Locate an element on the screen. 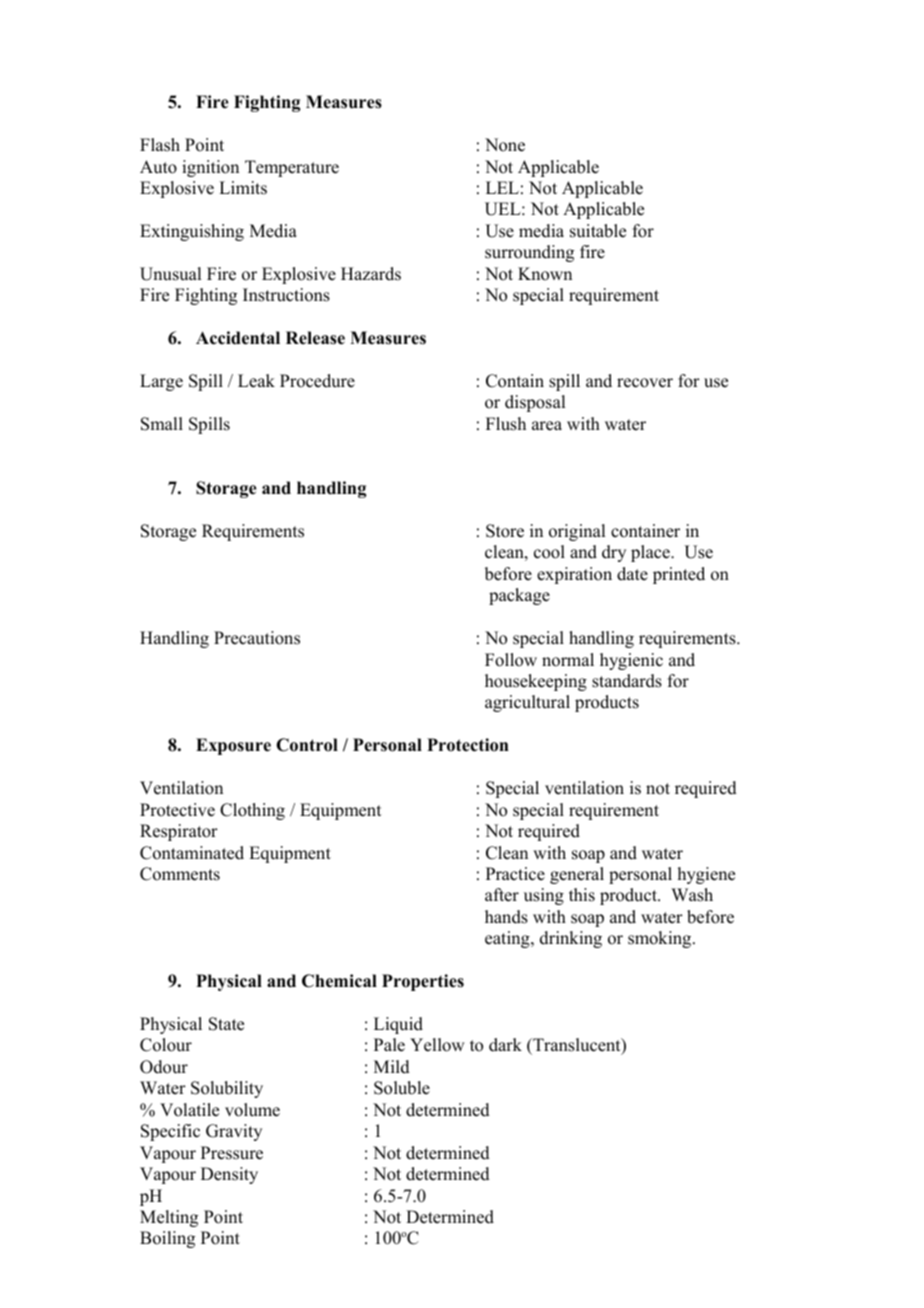 This screenshot has width=924, height=1308. None is located at coordinates (505, 145).
